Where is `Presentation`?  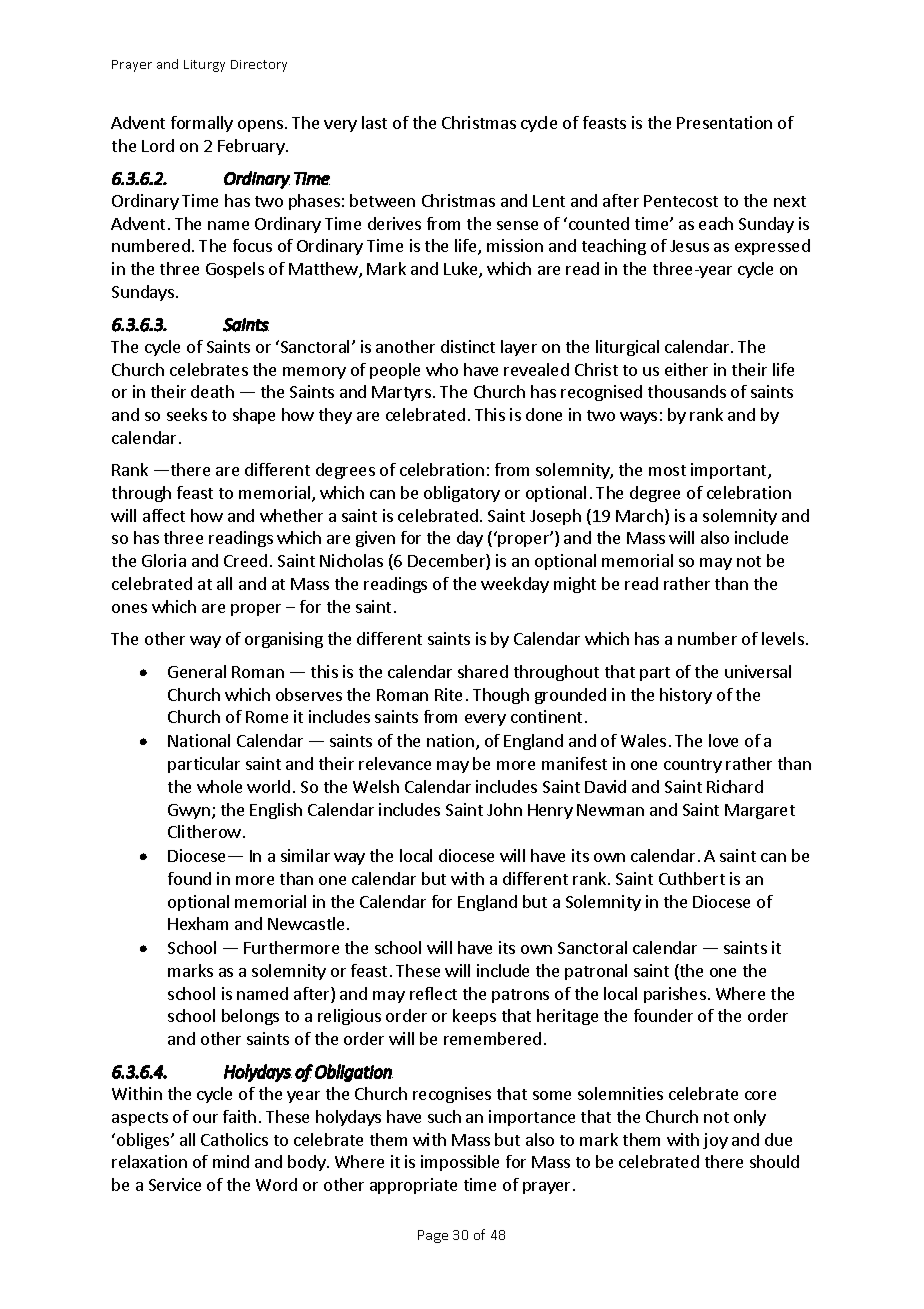
Presentation is located at coordinates (724, 122).
